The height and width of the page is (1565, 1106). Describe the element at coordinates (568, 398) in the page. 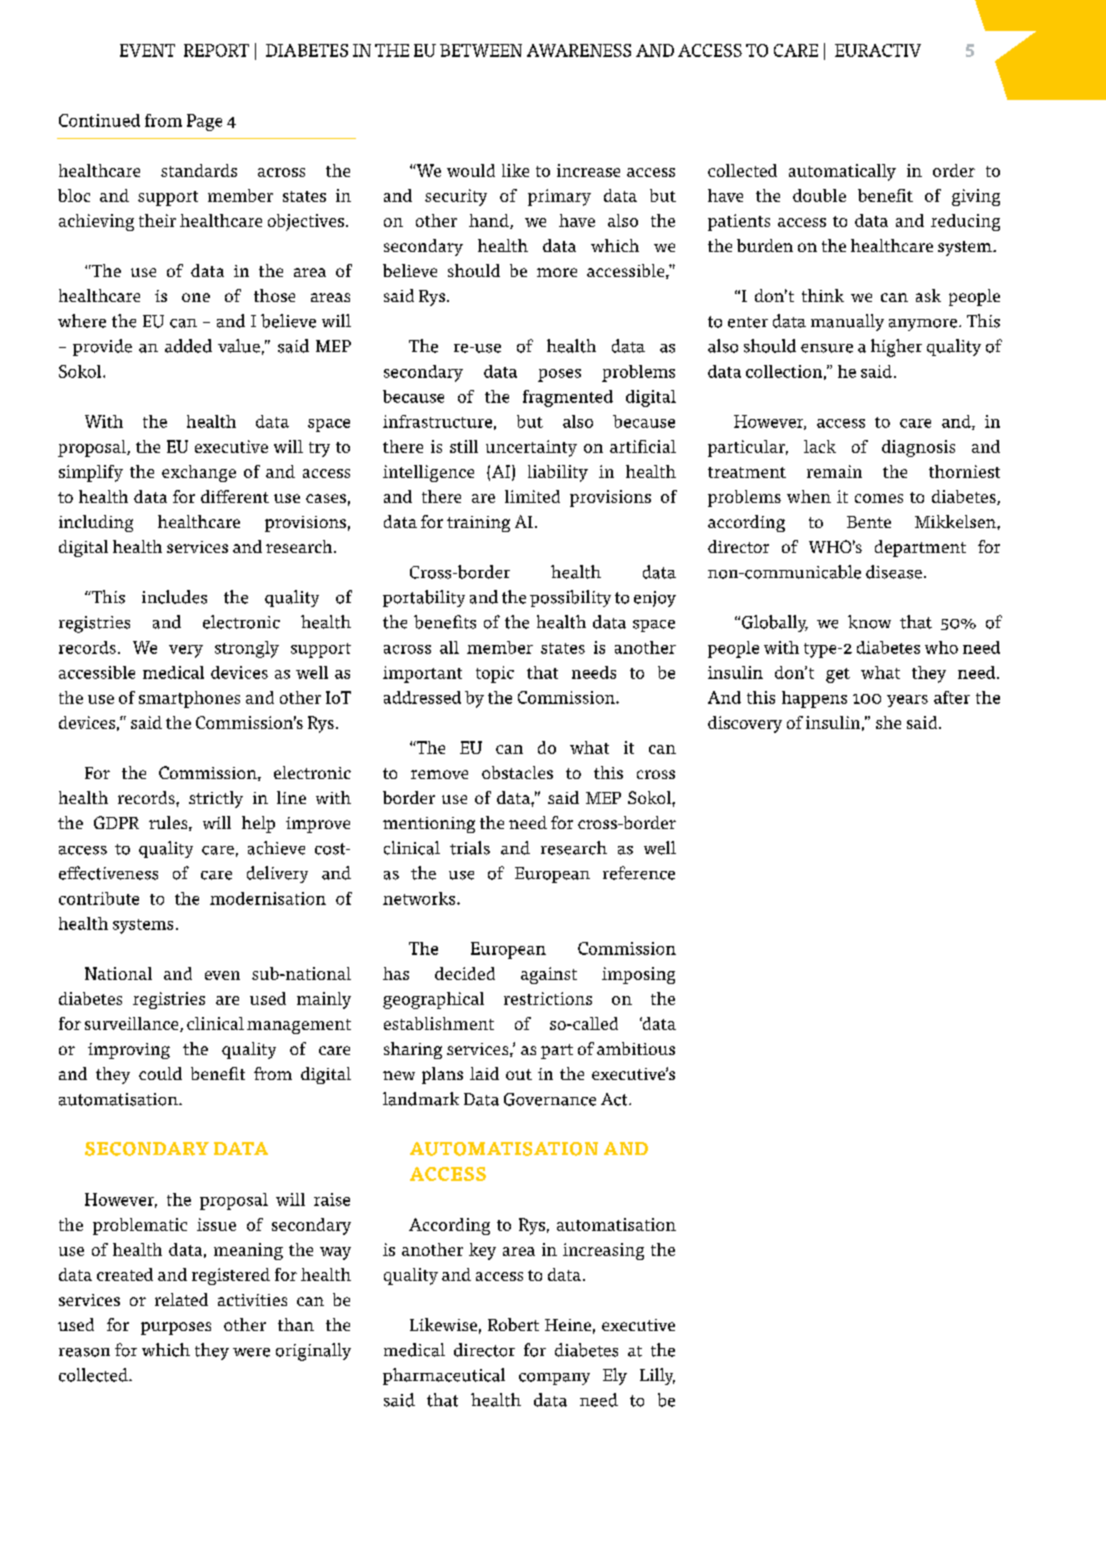

I see `fragmented` at that location.
